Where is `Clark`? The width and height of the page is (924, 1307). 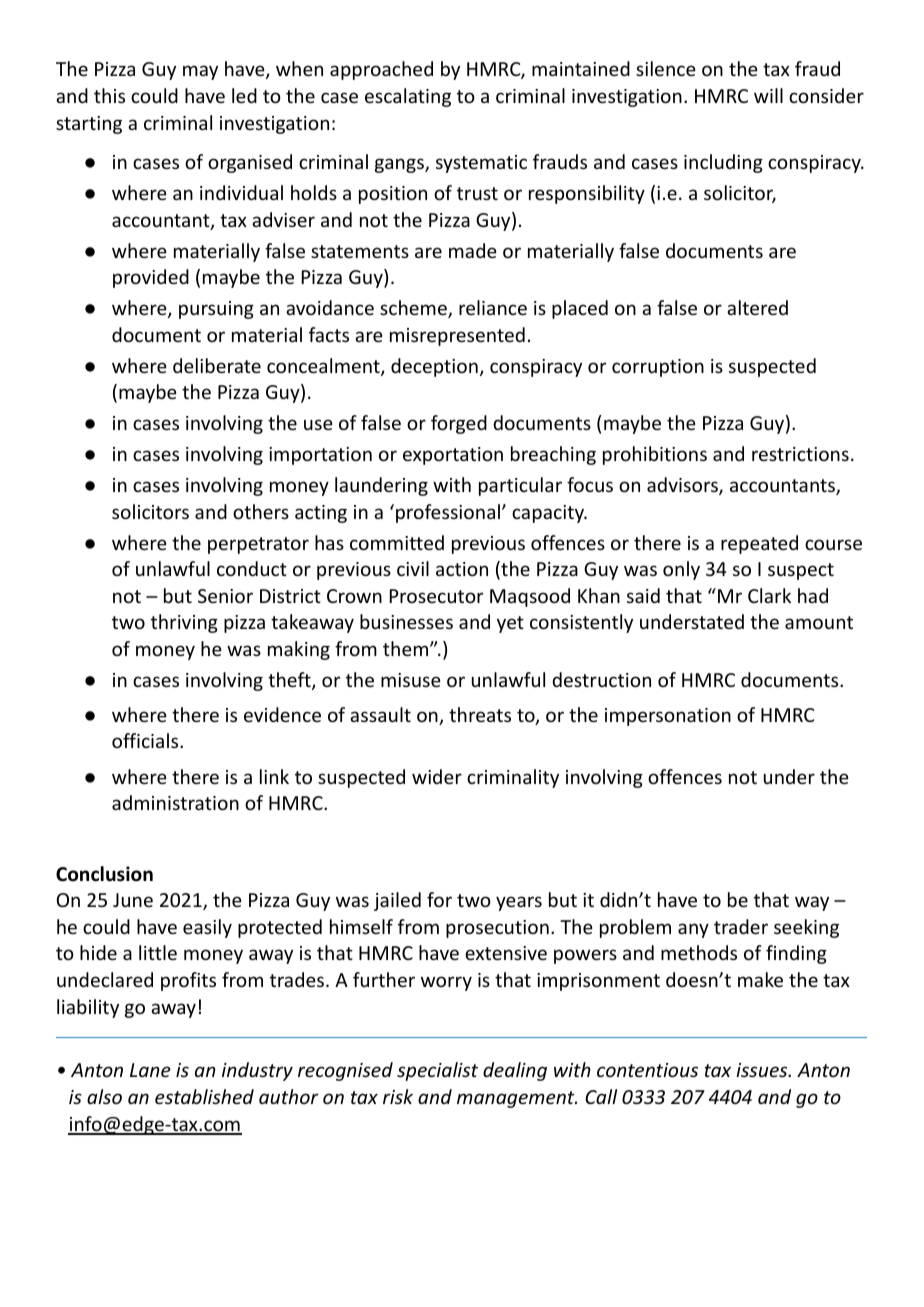 Clark is located at coordinates (769, 595).
